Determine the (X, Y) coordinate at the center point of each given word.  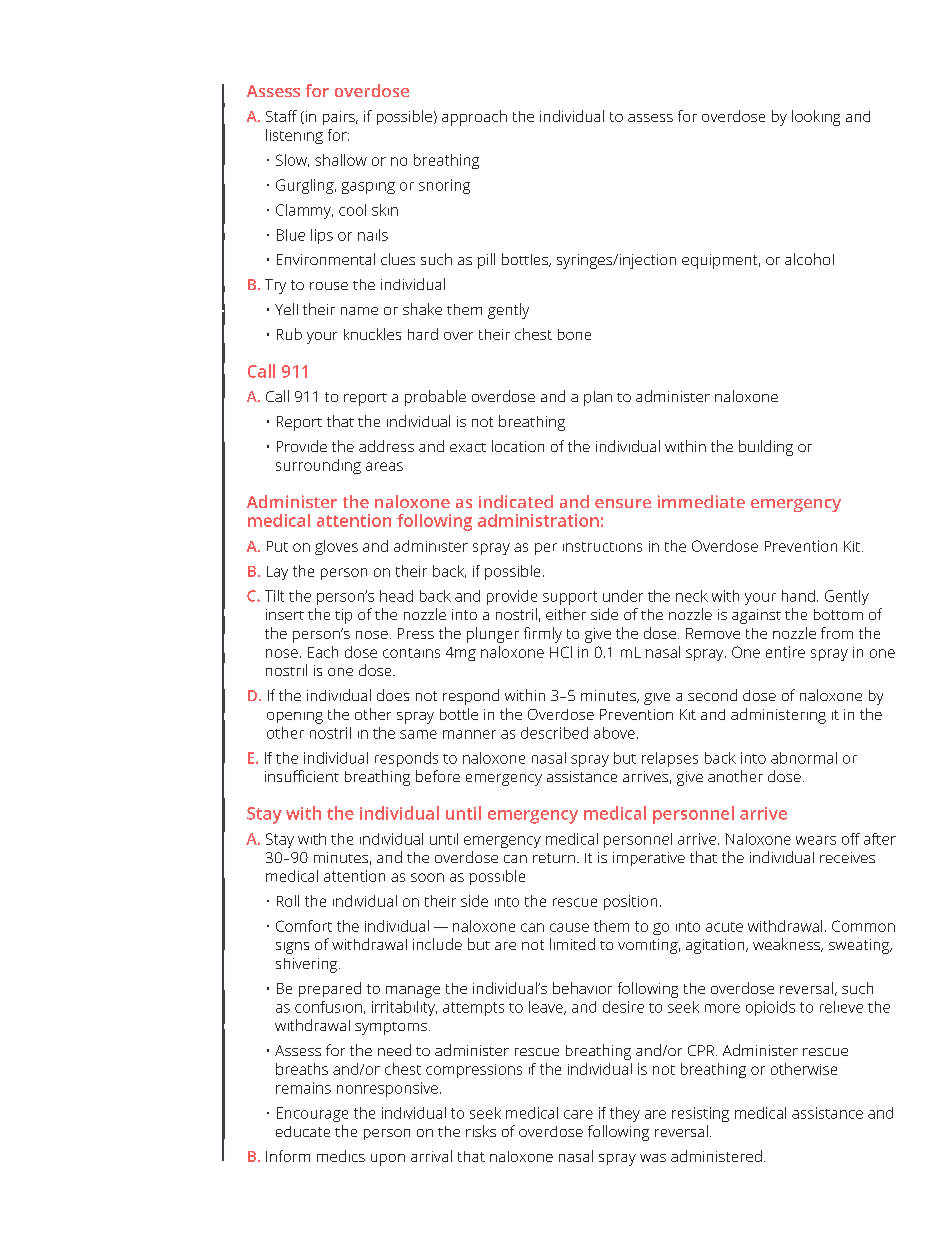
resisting (700, 1114)
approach (474, 118)
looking (816, 118)
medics (341, 1156)
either (566, 614)
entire (785, 652)
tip (343, 616)
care (578, 1114)
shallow (341, 160)
